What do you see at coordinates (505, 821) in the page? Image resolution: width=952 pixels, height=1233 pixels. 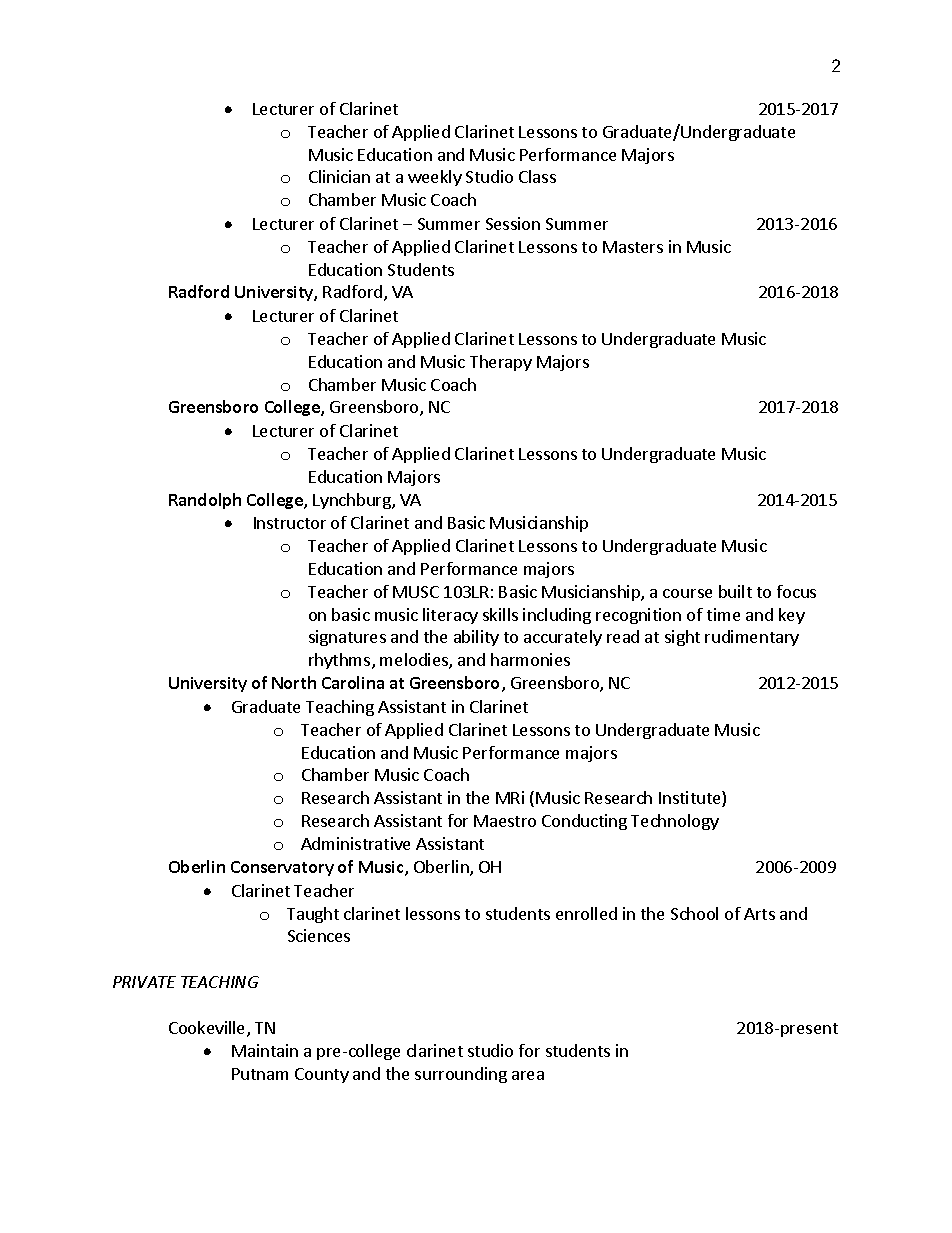 I see `Maestro` at bounding box center [505, 821].
